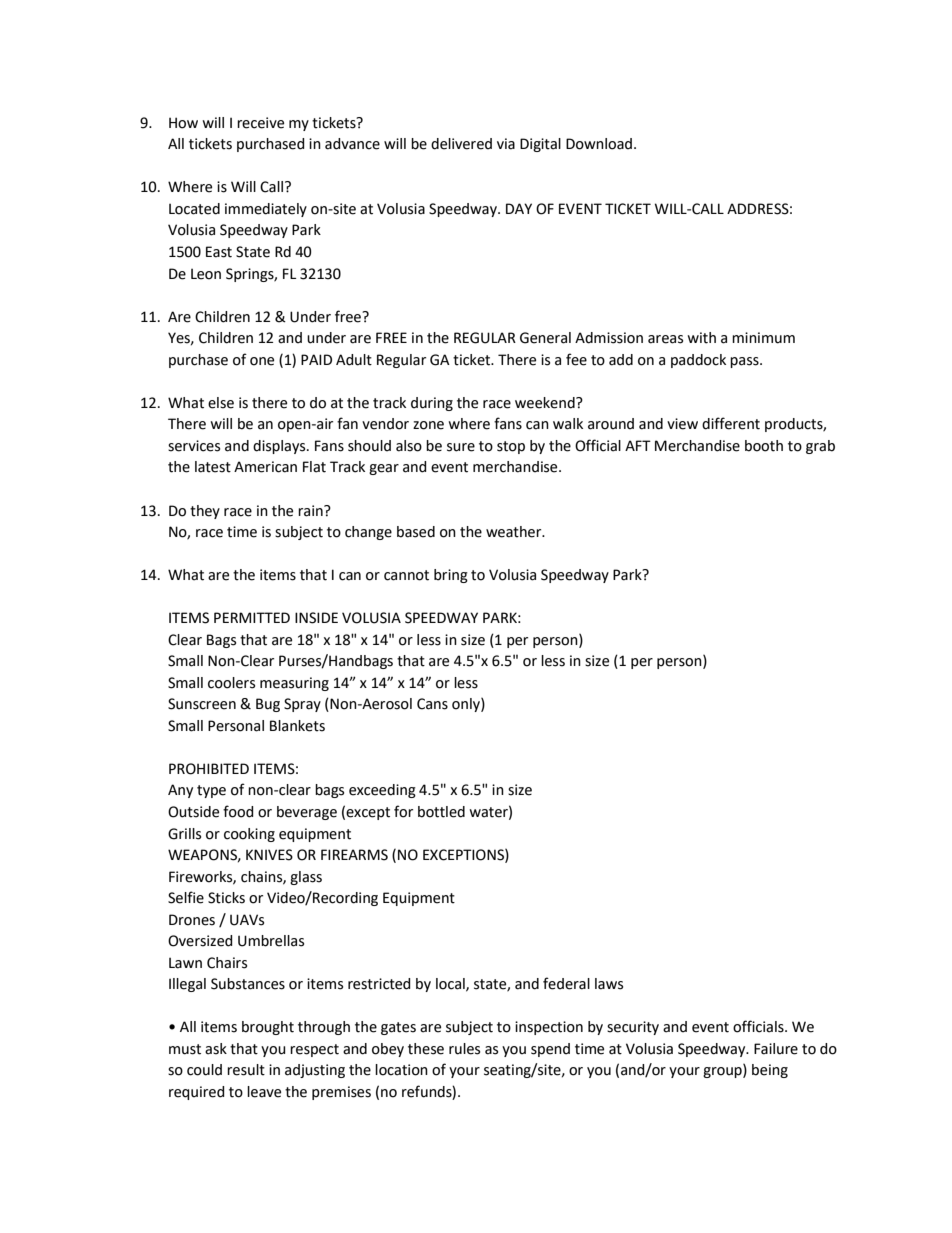 The height and width of the image is (1233, 952). Describe the element at coordinates (770, 1071) in the image. I see `being` at that location.
